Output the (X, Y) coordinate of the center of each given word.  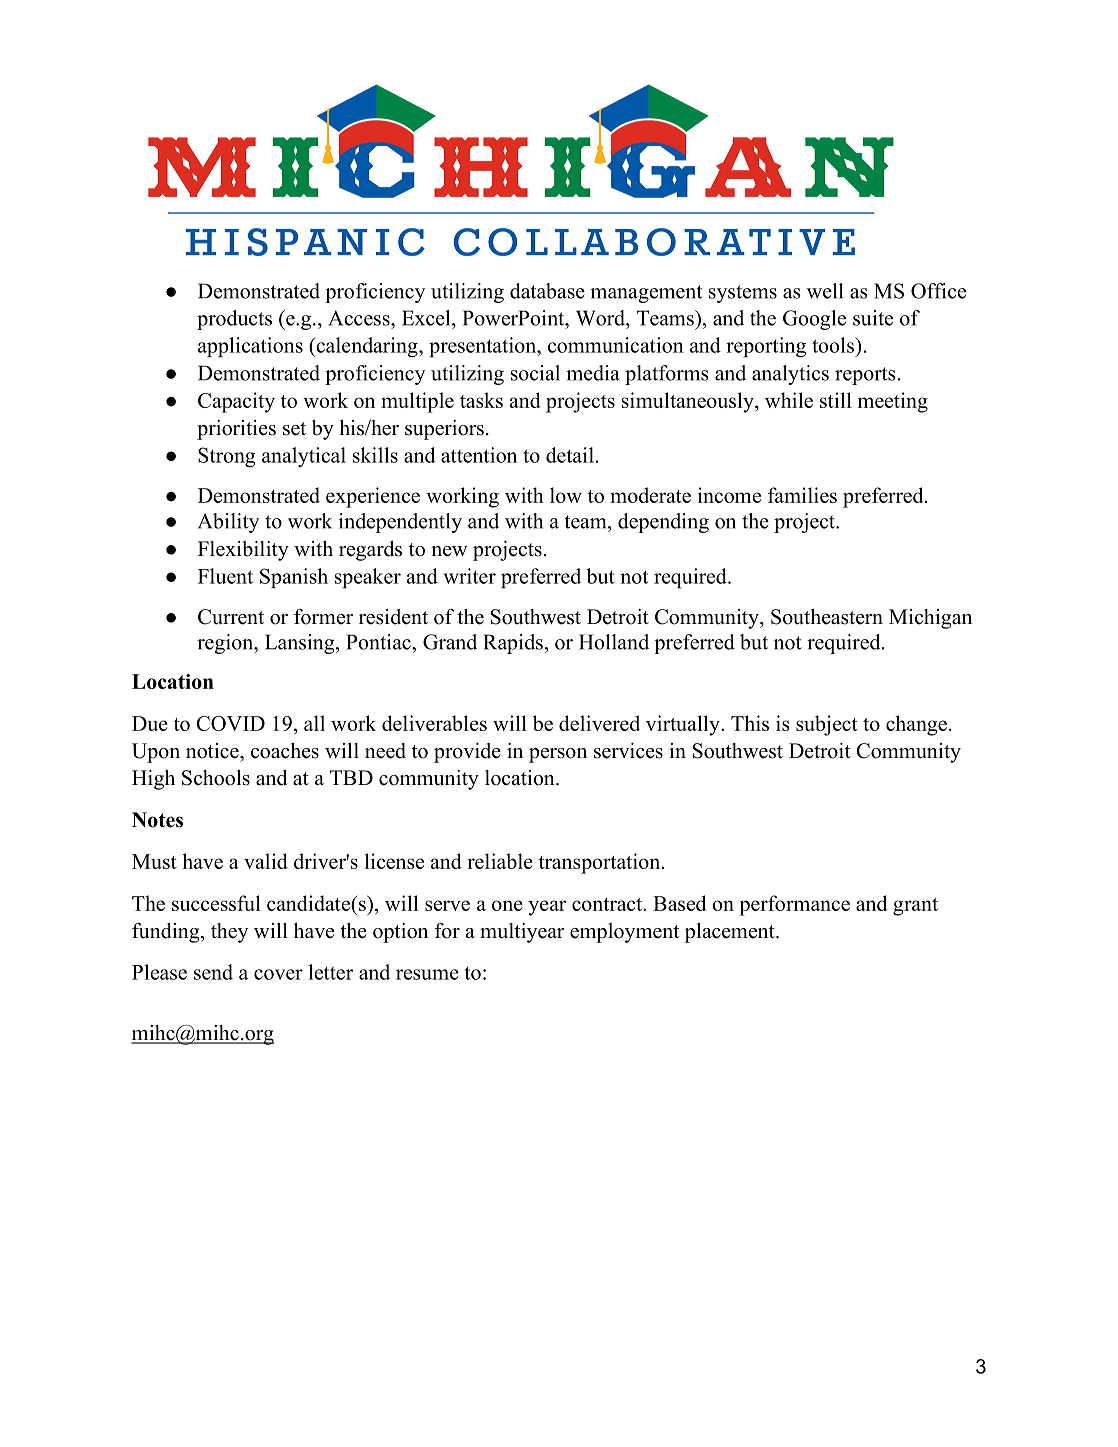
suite (873, 318)
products (234, 320)
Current (231, 617)
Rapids (513, 644)
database (547, 291)
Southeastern (827, 617)
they (229, 933)
